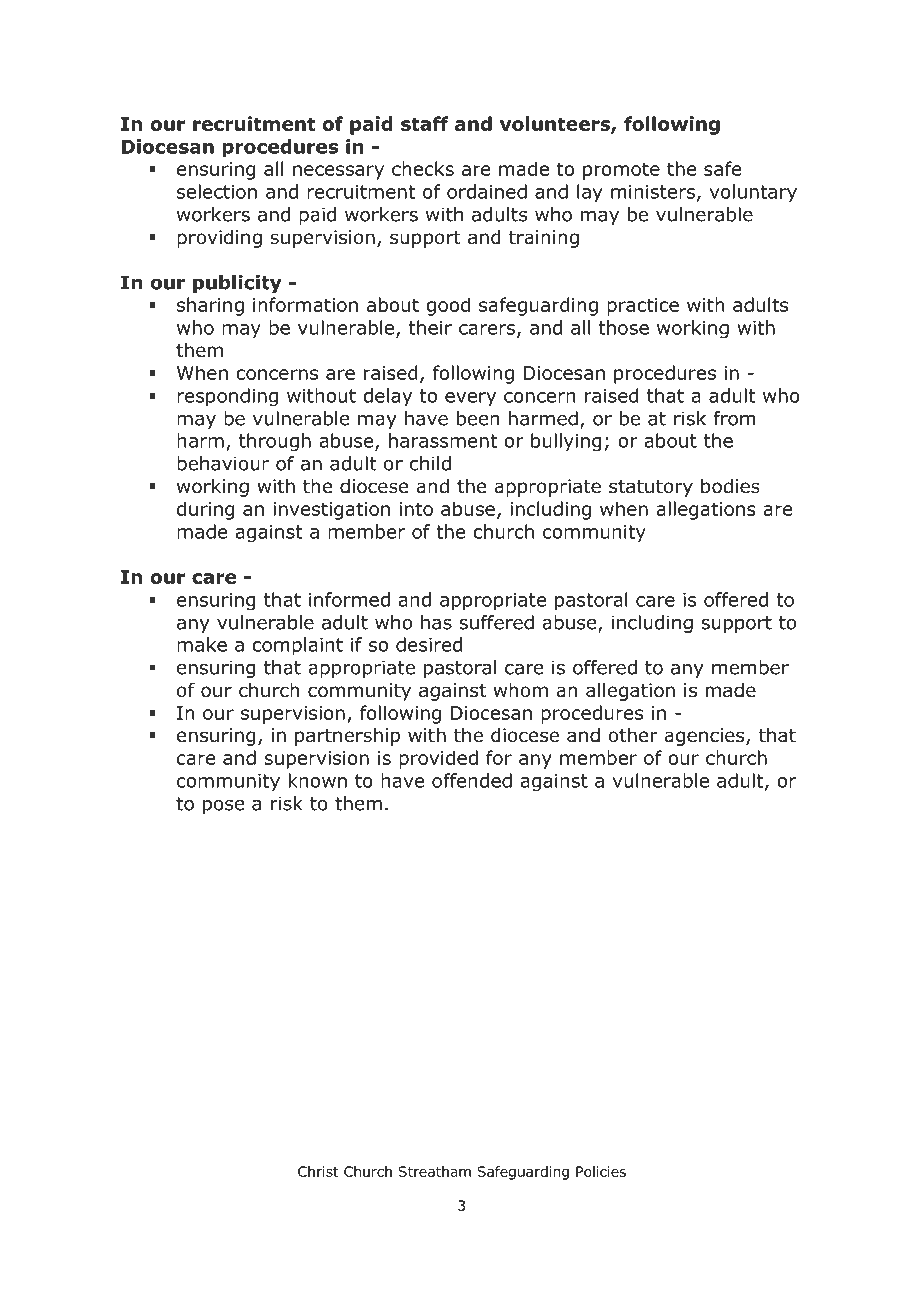 The height and width of the document is (1308, 924). Describe the element at coordinates (434, 1171) in the document. I see `Streatham` at that location.
